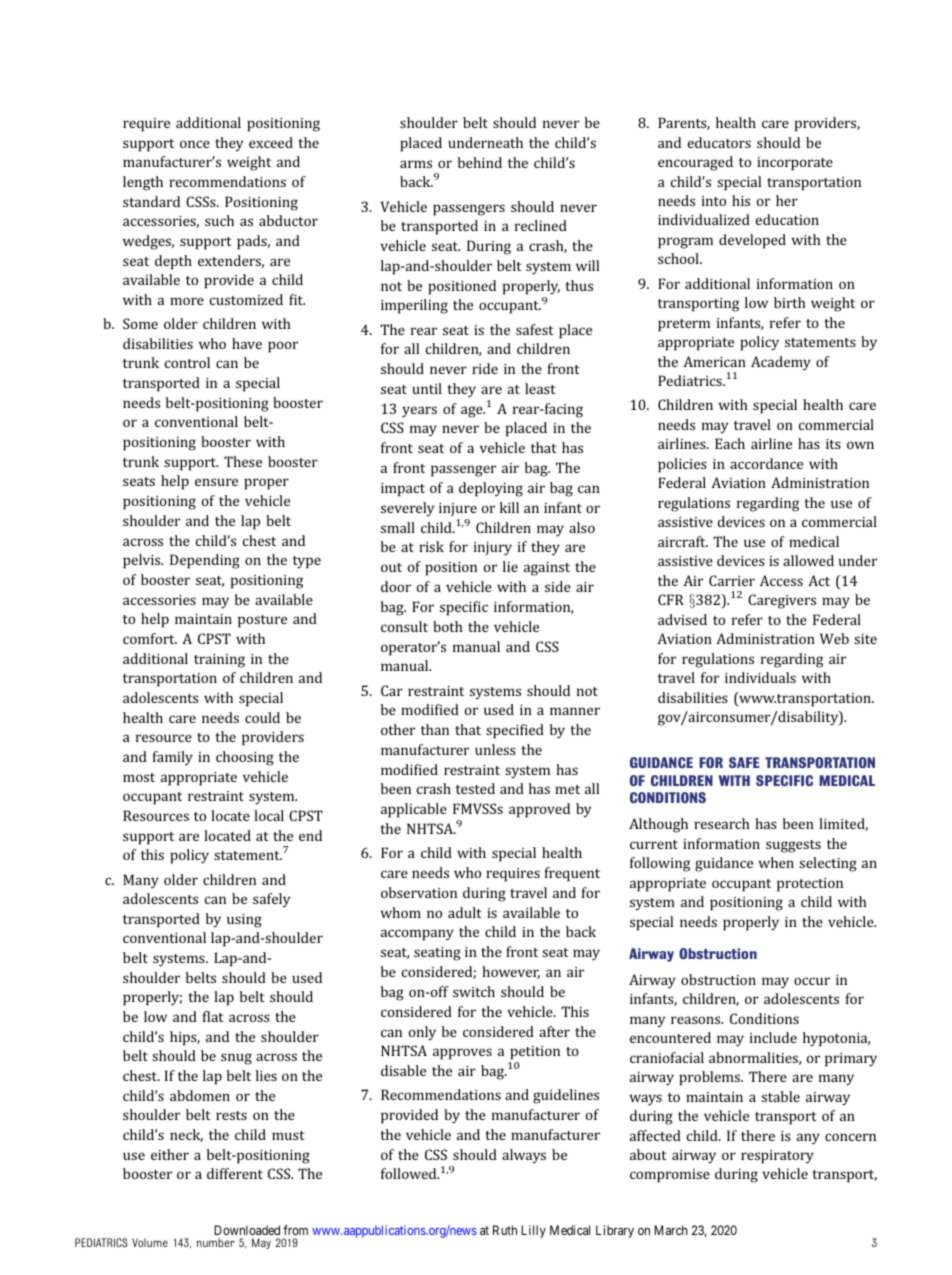  I want to click on incorporate, so click(795, 164).
